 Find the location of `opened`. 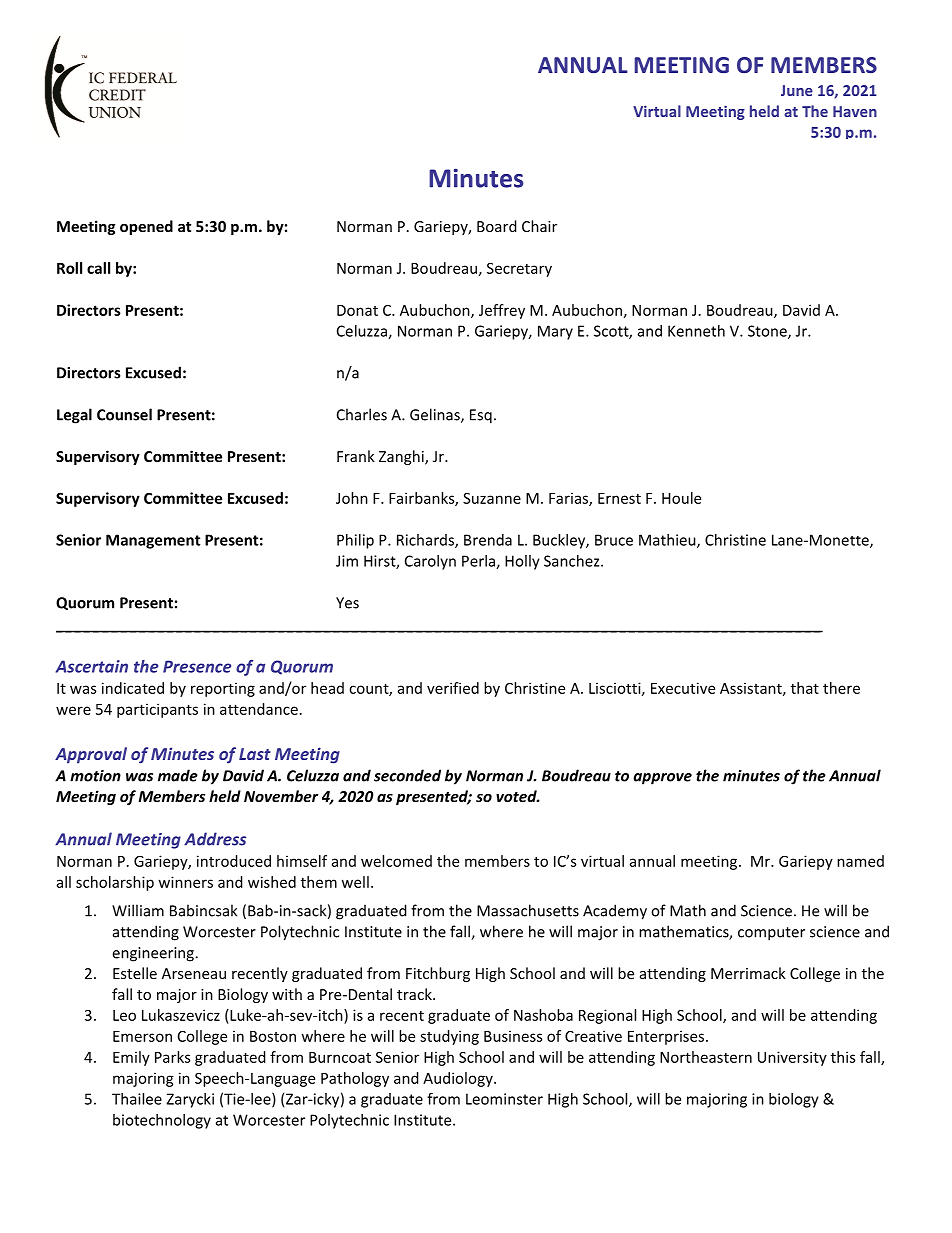

opened is located at coordinates (146, 227).
